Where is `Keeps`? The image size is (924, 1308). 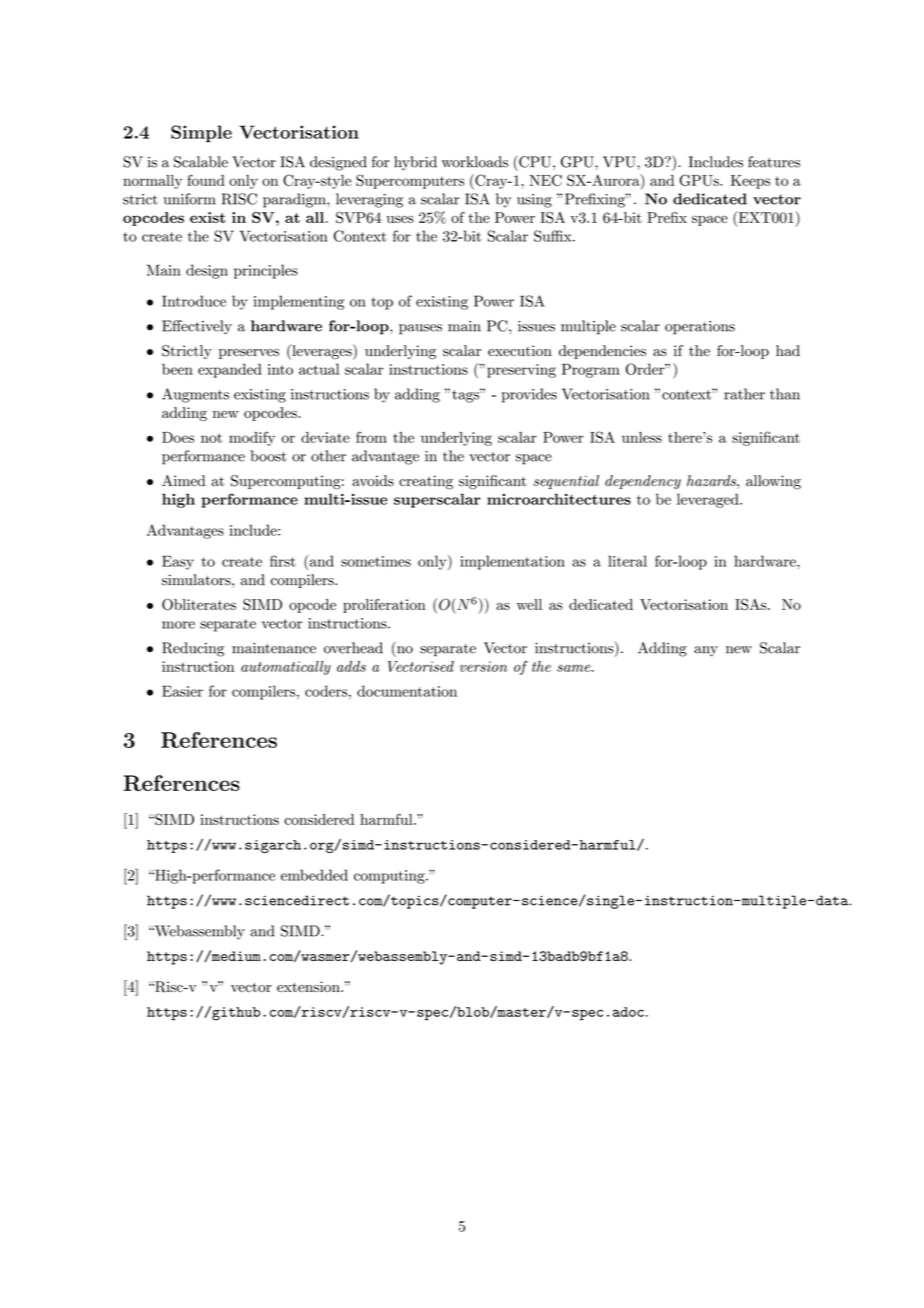 Keeps is located at coordinates (750, 182).
